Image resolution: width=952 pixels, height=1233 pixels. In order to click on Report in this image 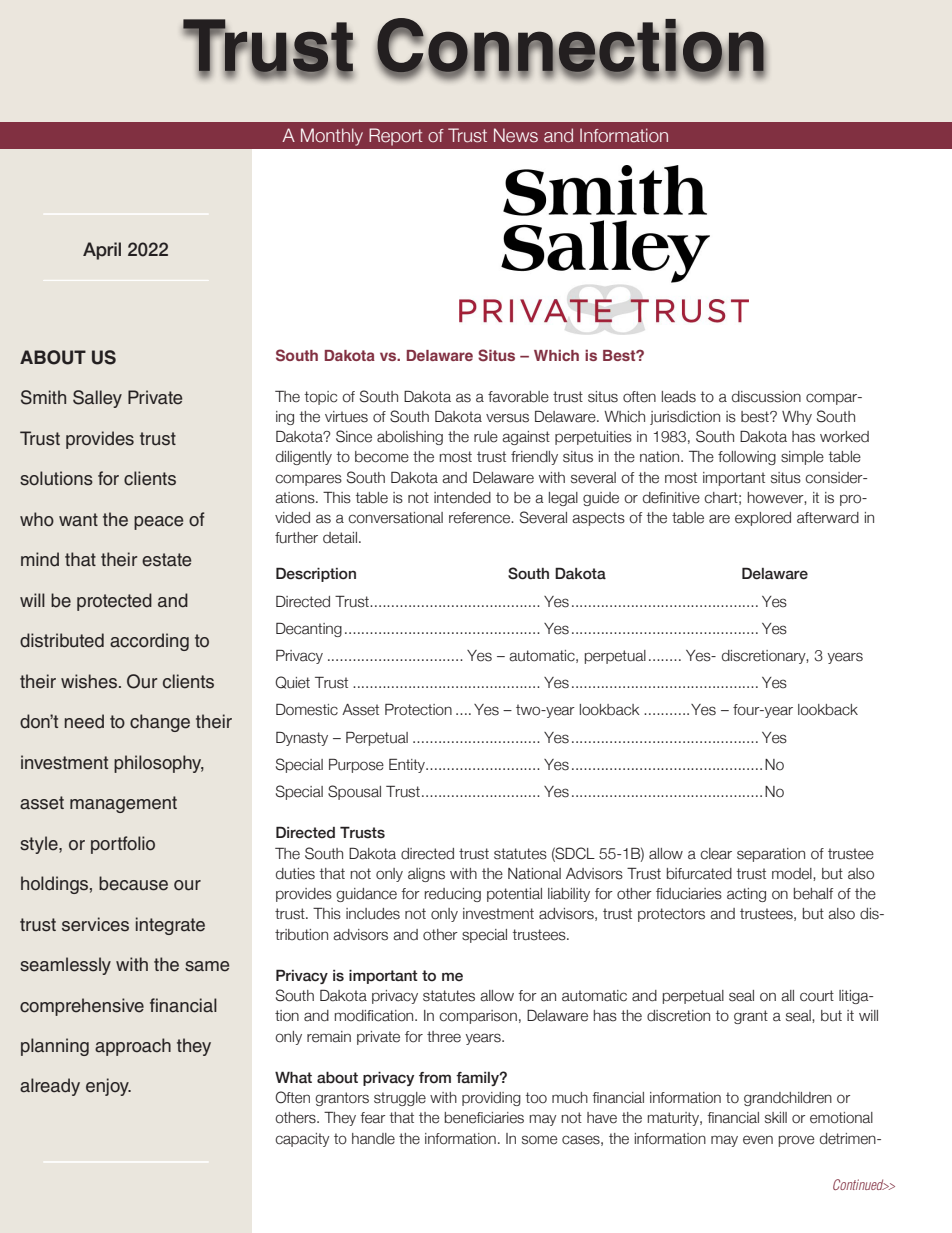, I will do `click(396, 137)`.
